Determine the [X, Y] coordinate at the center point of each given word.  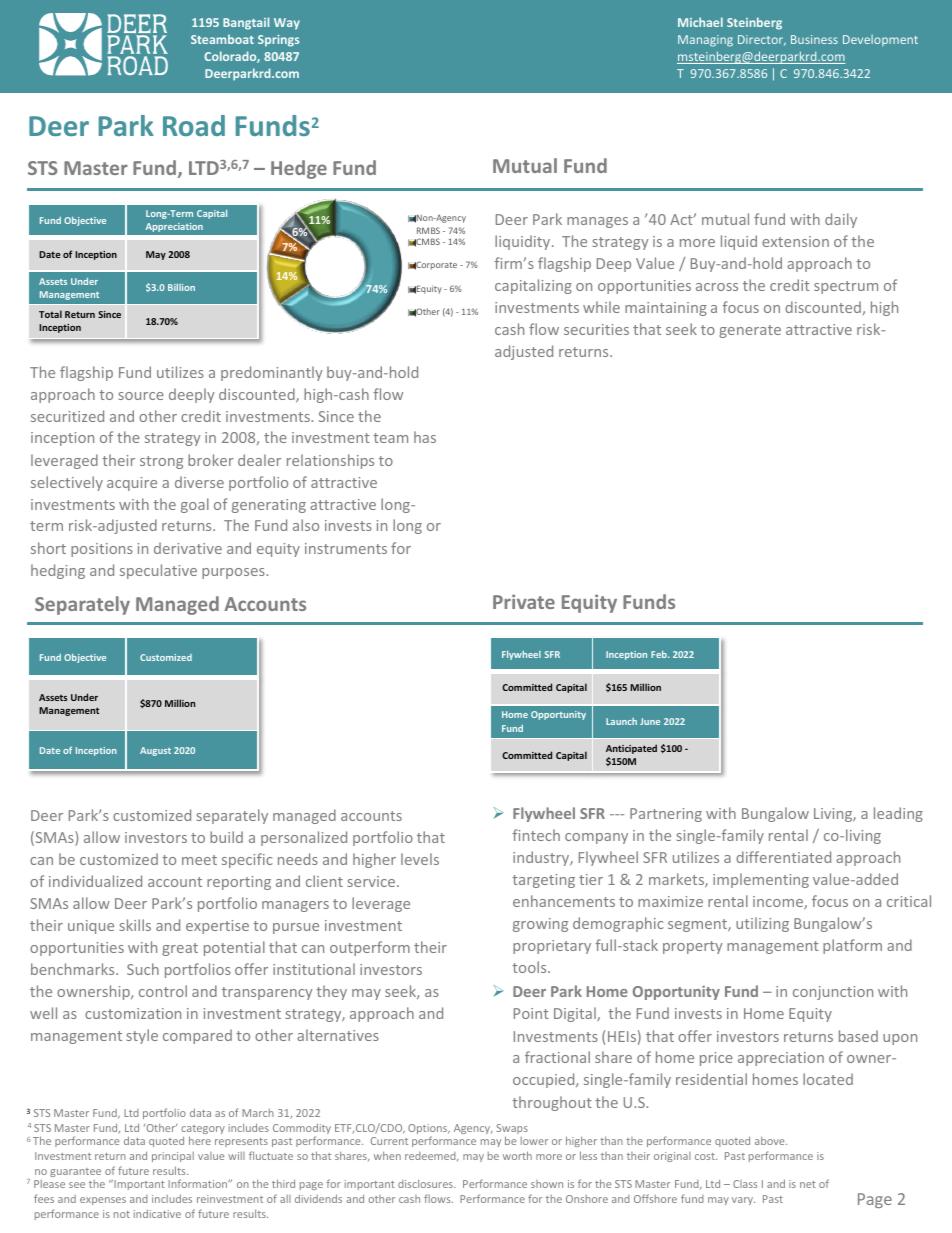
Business [814, 39]
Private [524, 601]
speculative [158, 571]
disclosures [426, 1183]
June [650, 721]
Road [194, 125]
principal [173, 1157]
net [808, 1184]
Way [287, 24]
